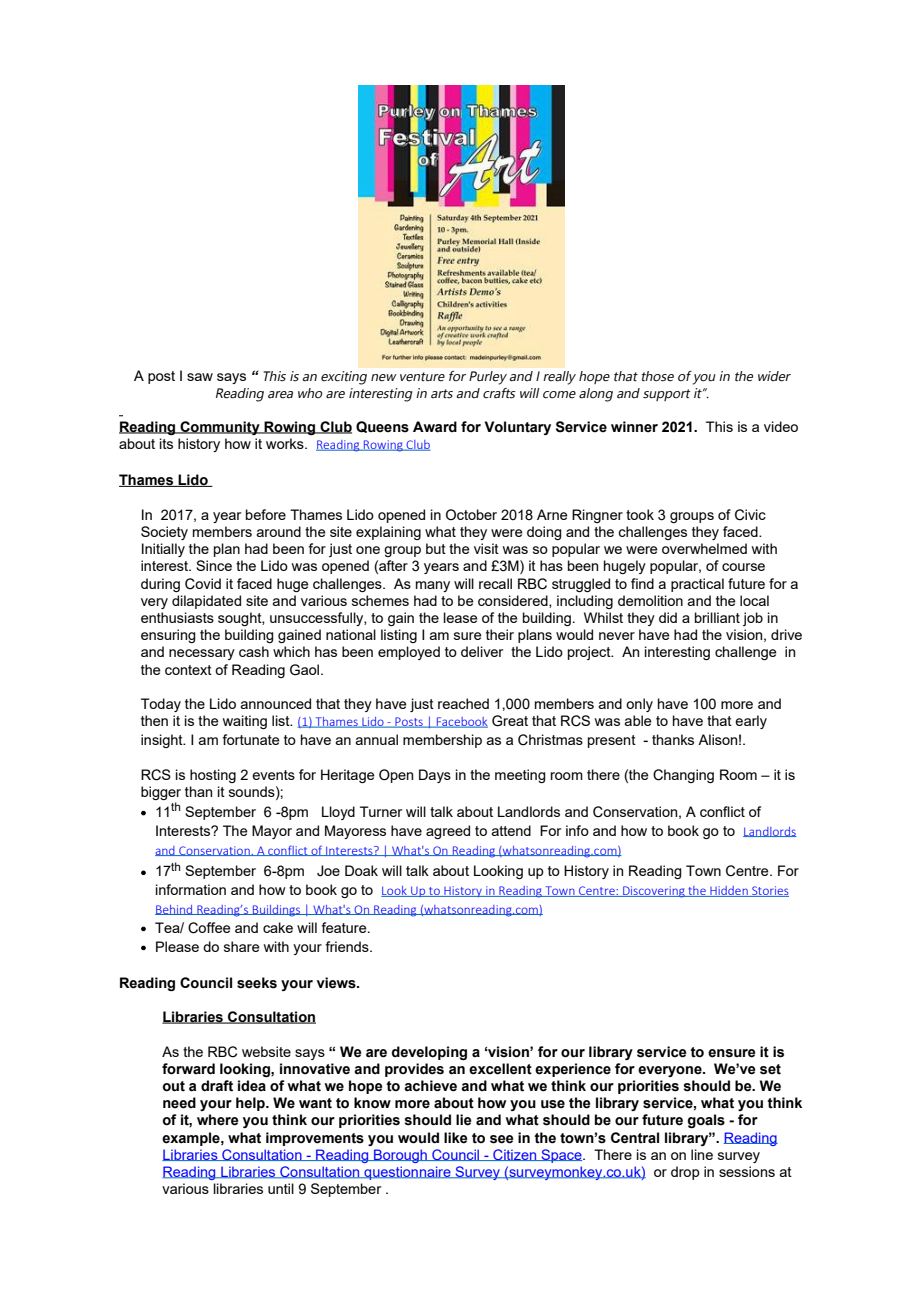 This page has width=924, height=1307. I want to click on Hidden, so click(729, 891).
